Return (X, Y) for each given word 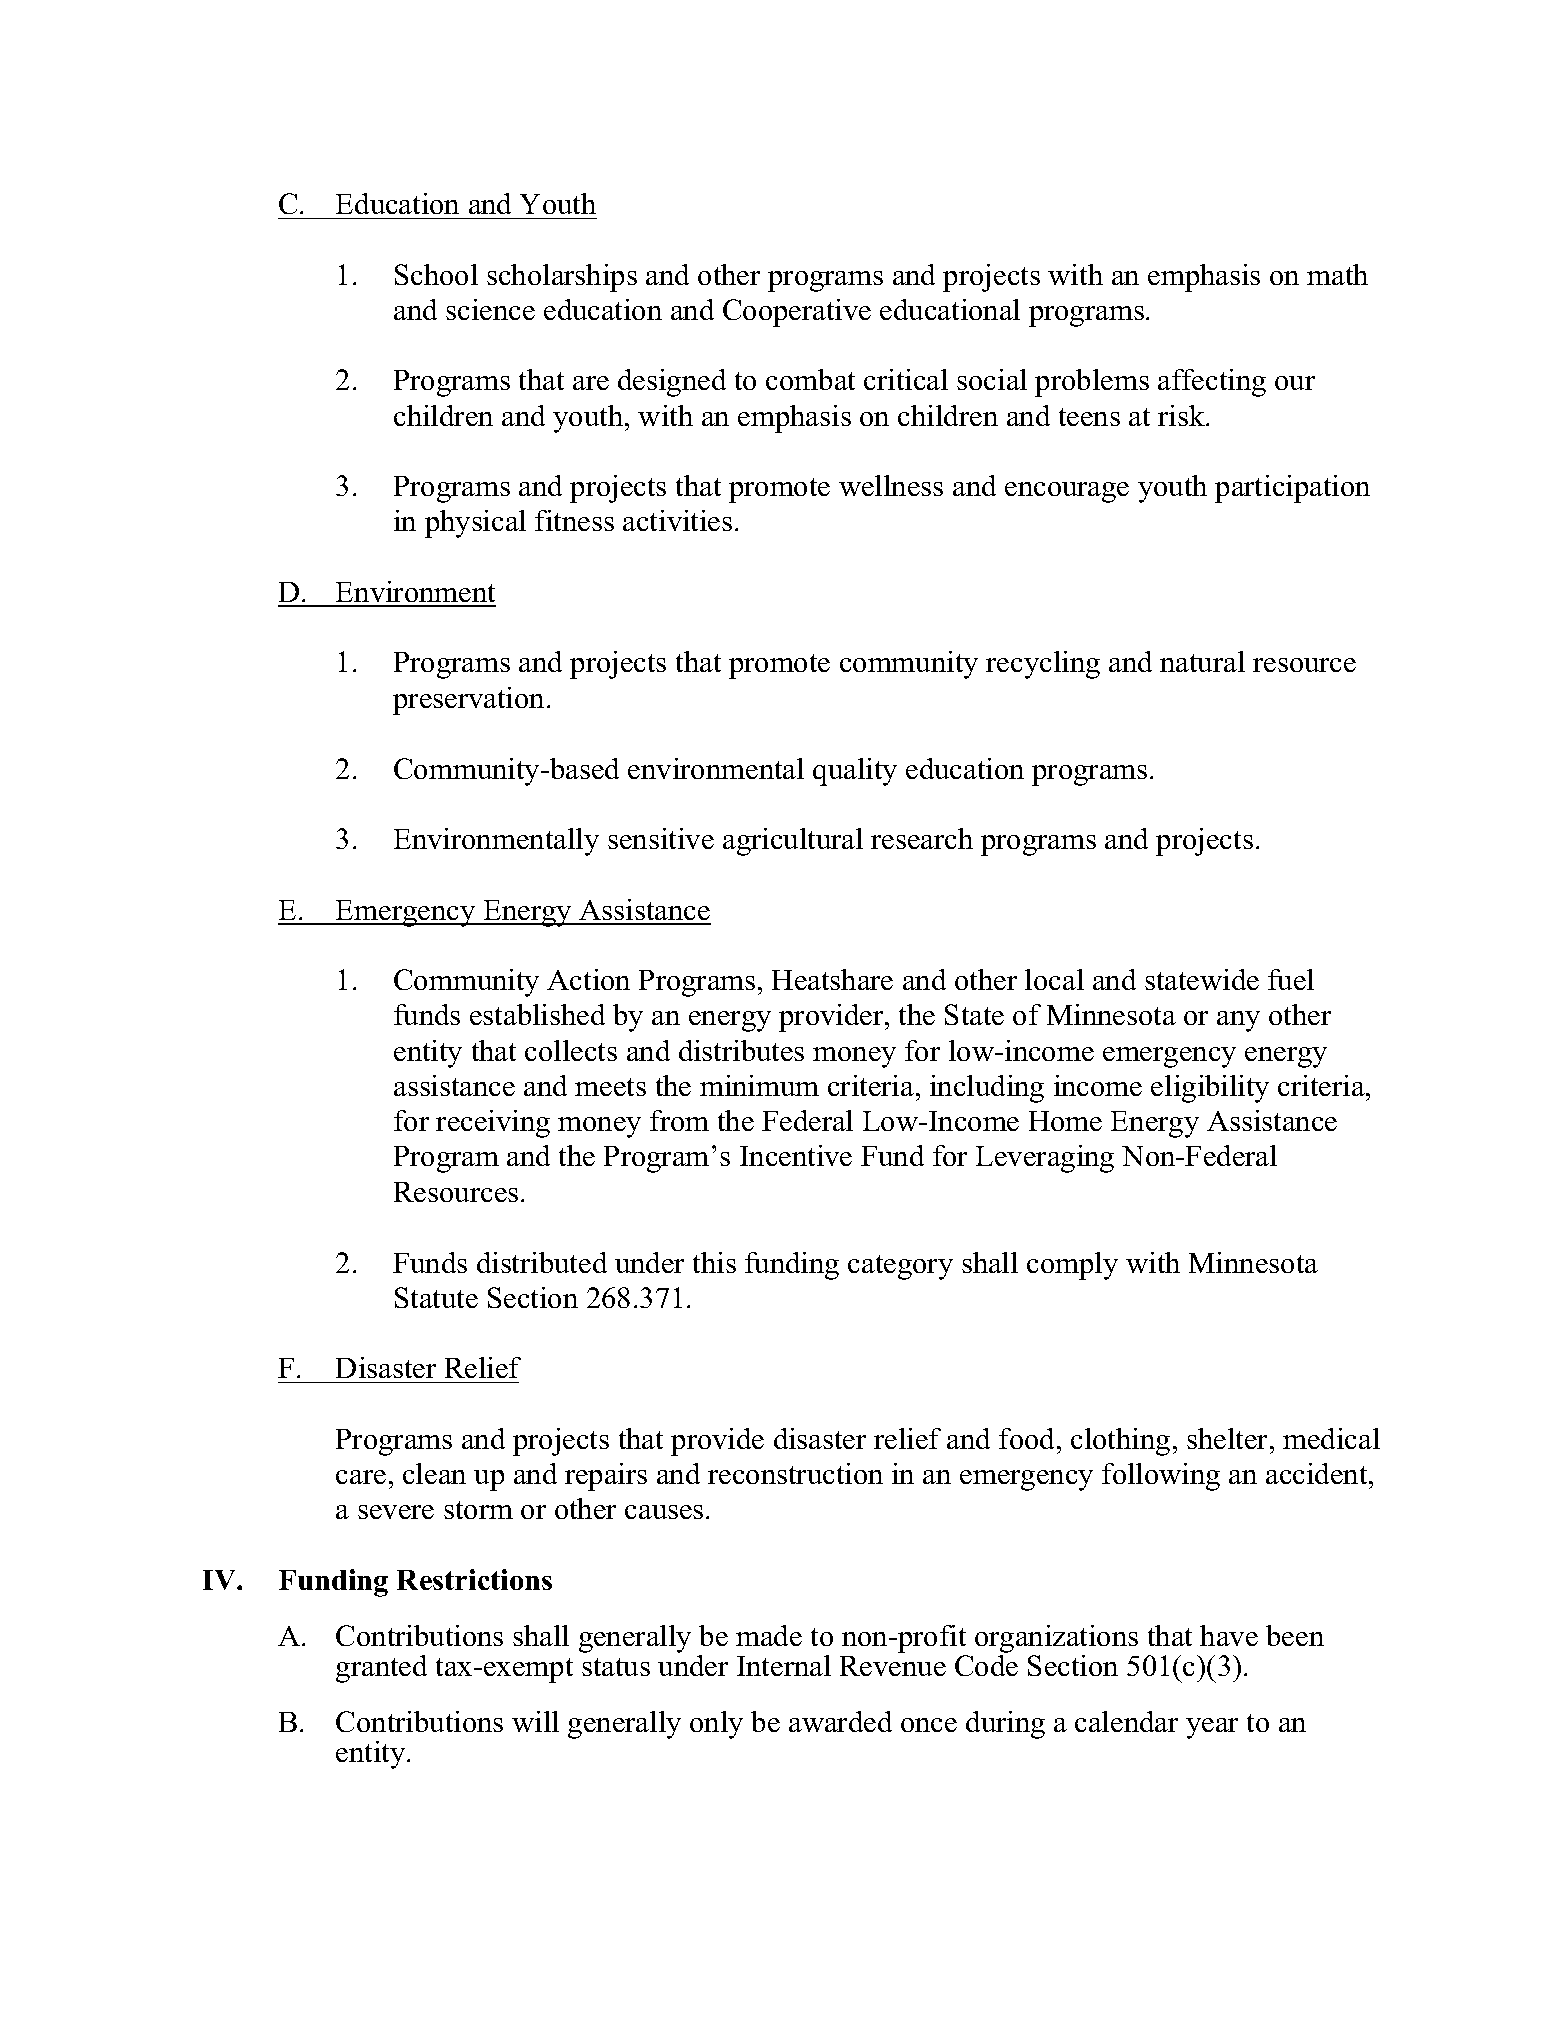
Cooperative (797, 313)
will (535, 1721)
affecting (1212, 383)
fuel (1291, 979)
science (490, 309)
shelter (1229, 1438)
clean (434, 1473)
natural (1202, 661)
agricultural (793, 842)
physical (475, 524)
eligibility (1210, 1089)
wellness (891, 485)
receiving (493, 1124)
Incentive (796, 1155)
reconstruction (795, 1473)
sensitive (661, 838)
